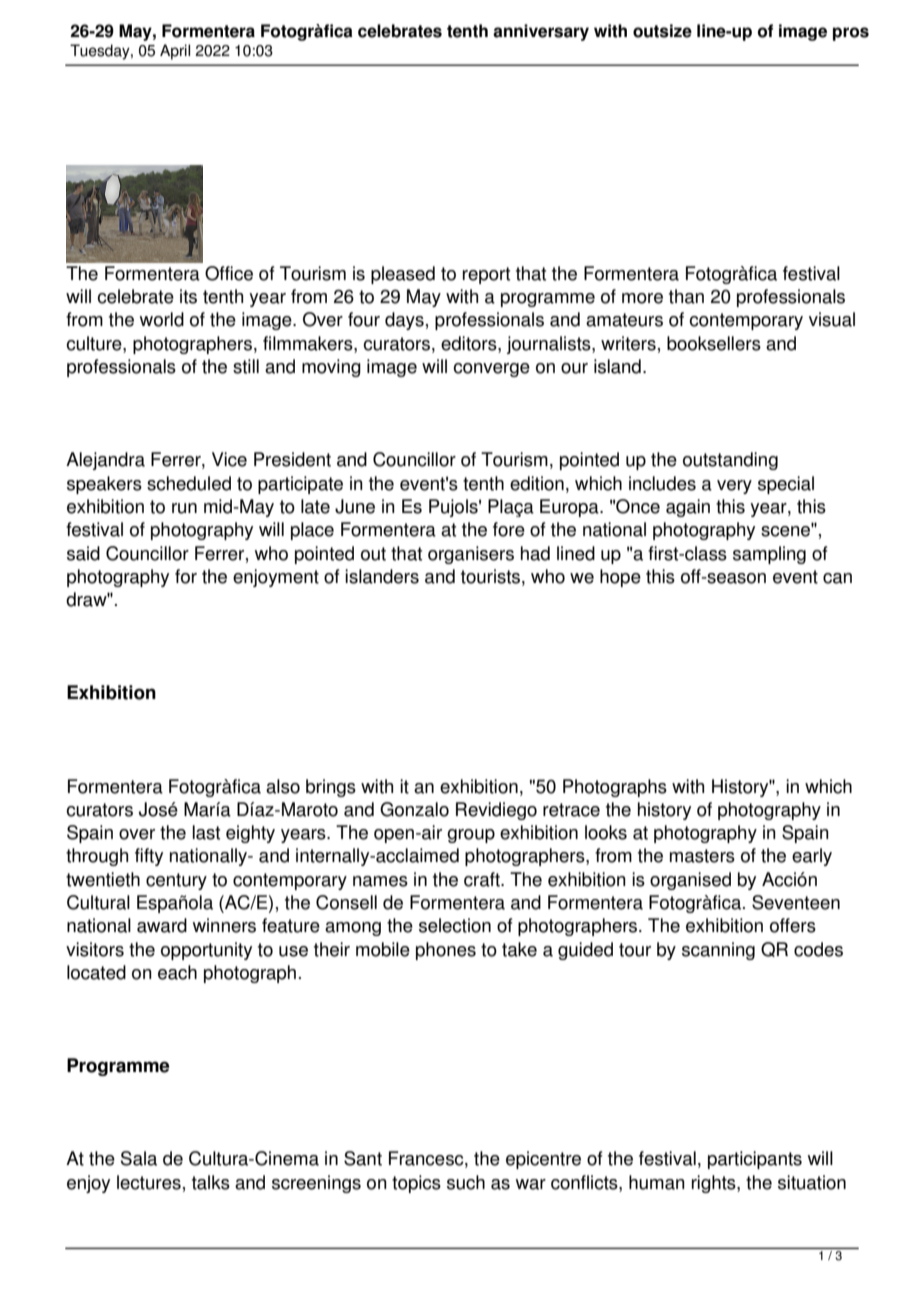 This image has width=924, height=1308. What do you see at coordinates (466, 1182) in the image?
I see `such` at bounding box center [466, 1182].
